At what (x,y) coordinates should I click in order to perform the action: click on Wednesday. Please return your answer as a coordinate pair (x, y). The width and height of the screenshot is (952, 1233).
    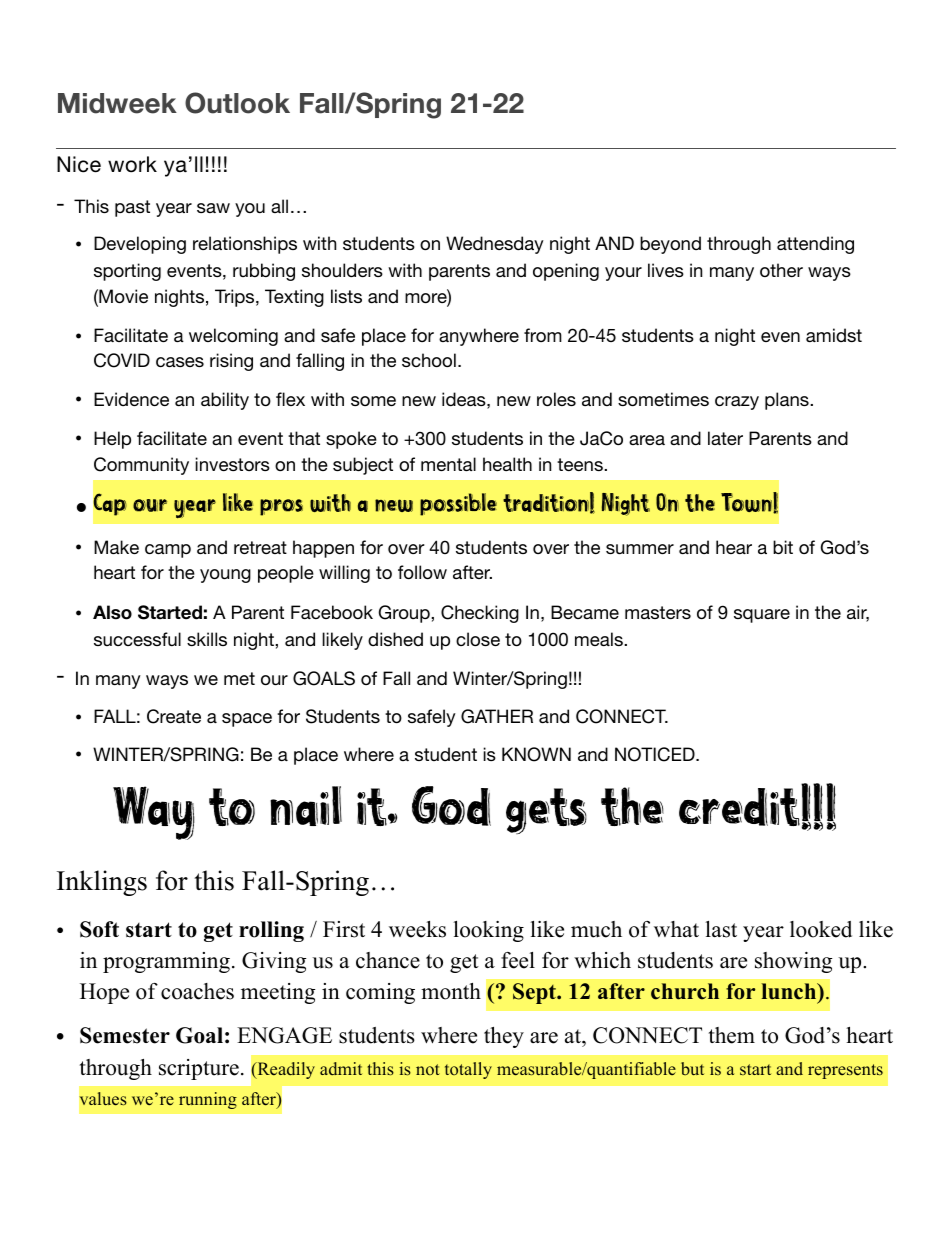
    Looking at the image, I should click on (495, 245).
